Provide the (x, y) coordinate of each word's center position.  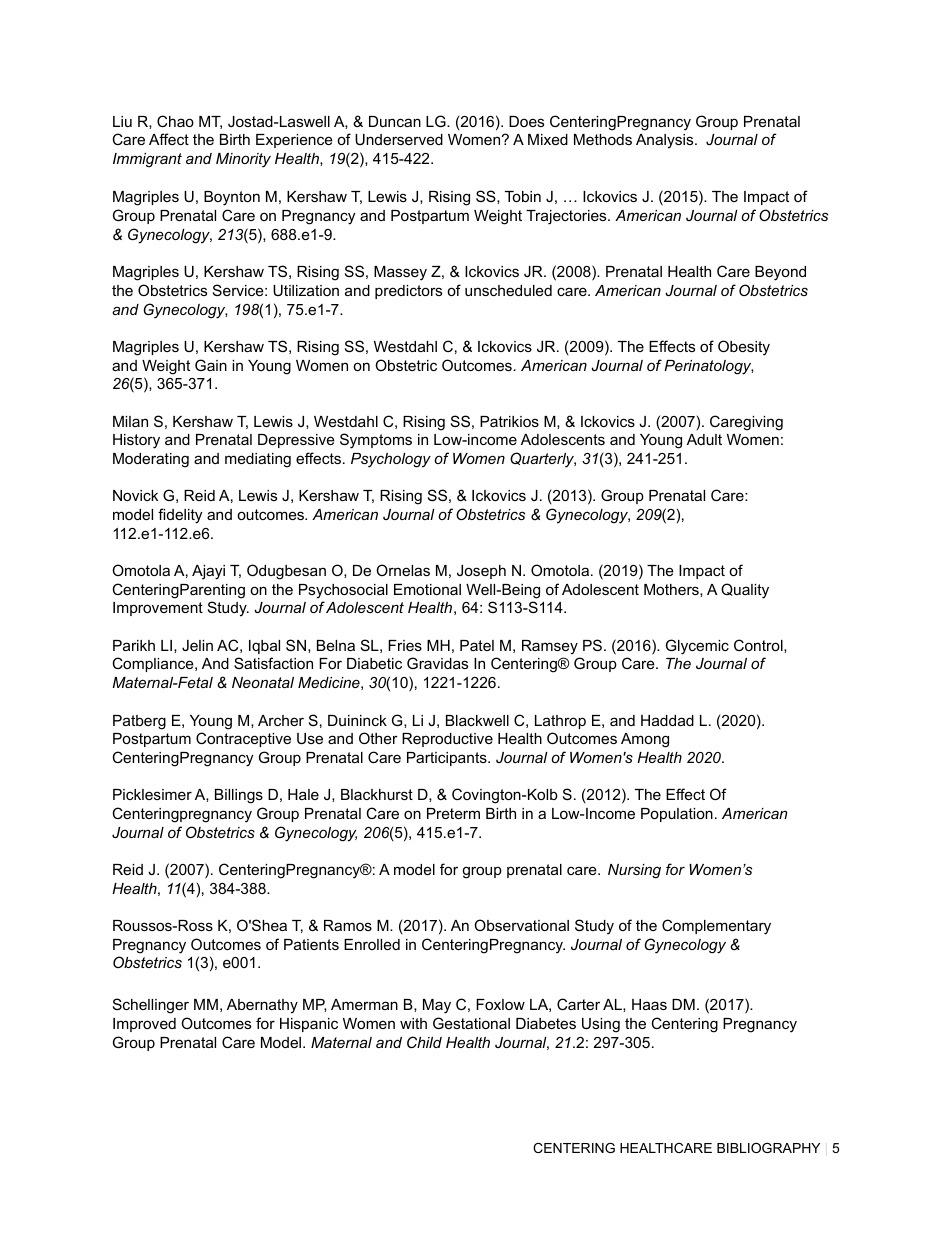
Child (424, 1042)
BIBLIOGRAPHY (768, 1148)
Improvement (158, 609)
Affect (169, 139)
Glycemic (697, 647)
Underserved (399, 139)
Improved (144, 1025)
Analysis (666, 141)
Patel (477, 645)
